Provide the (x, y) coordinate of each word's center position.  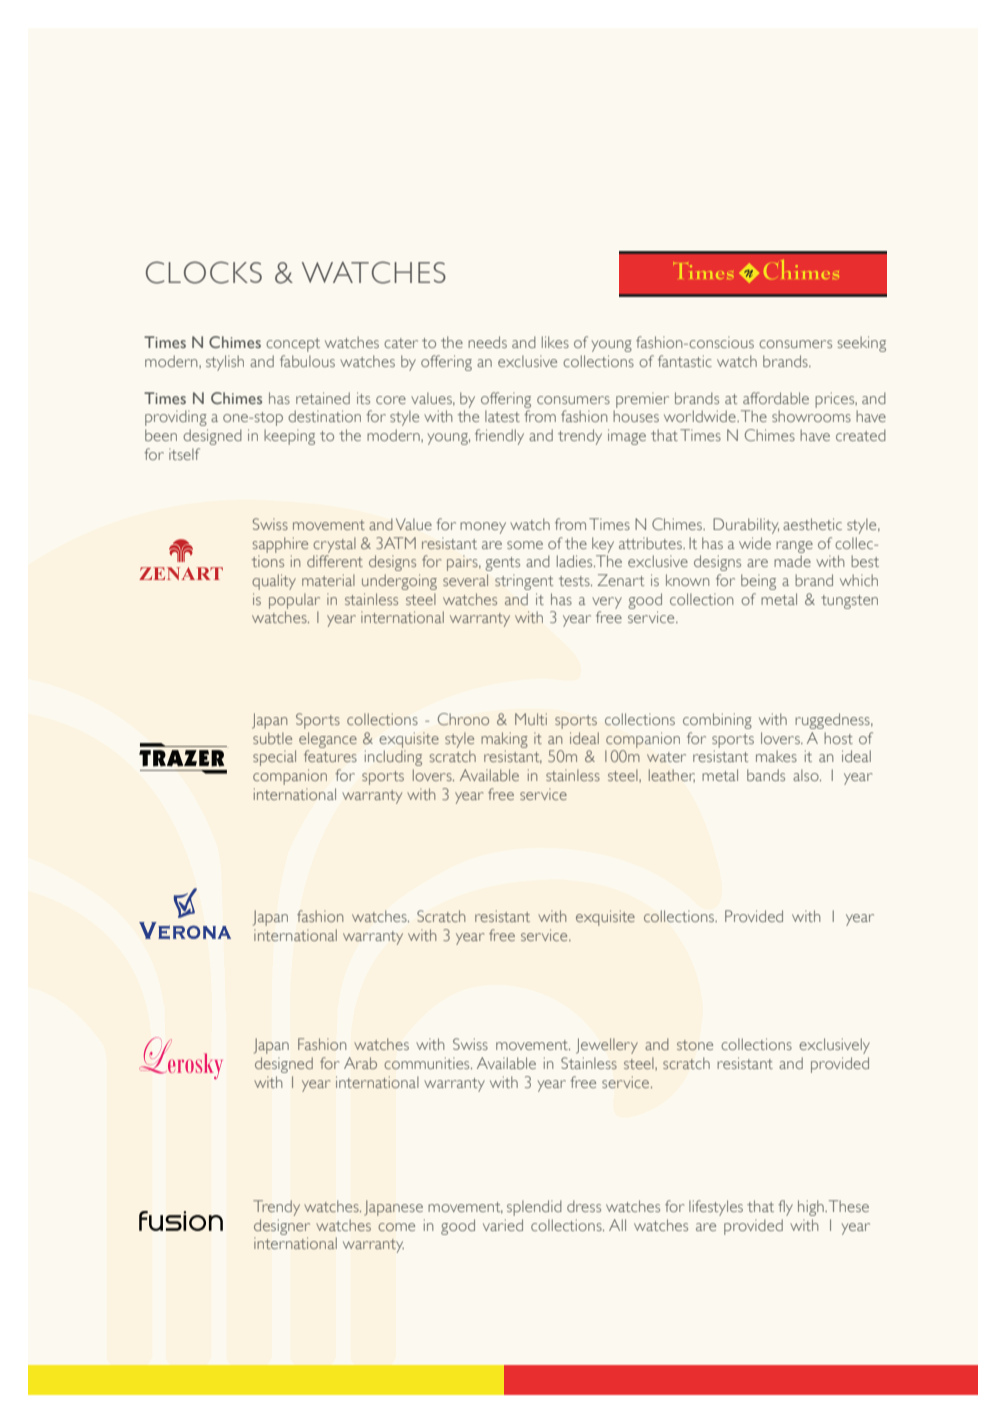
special (274, 758)
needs (487, 342)
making (504, 740)
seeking (862, 344)
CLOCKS (204, 272)
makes (776, 756)
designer (282, 1227)
